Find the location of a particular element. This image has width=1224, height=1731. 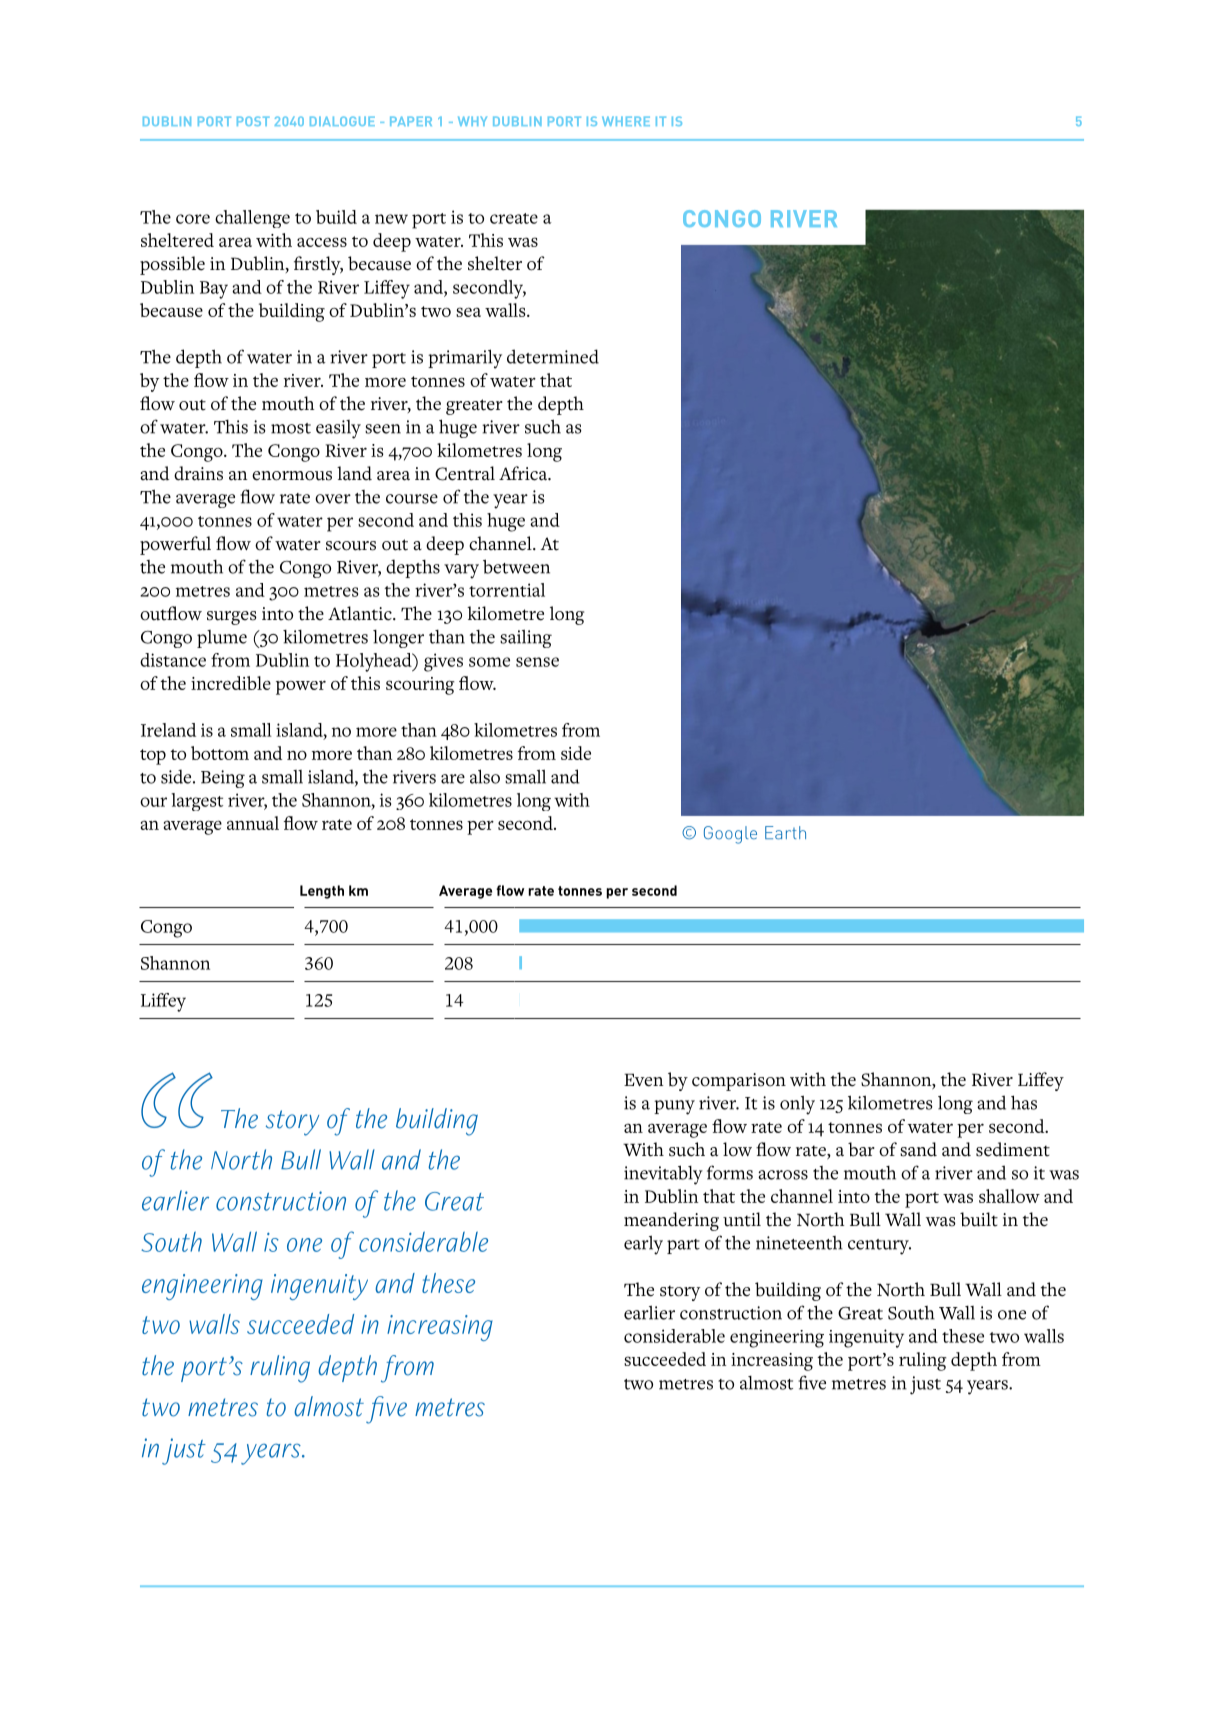

incredible is located at coordinates (231, 683).
